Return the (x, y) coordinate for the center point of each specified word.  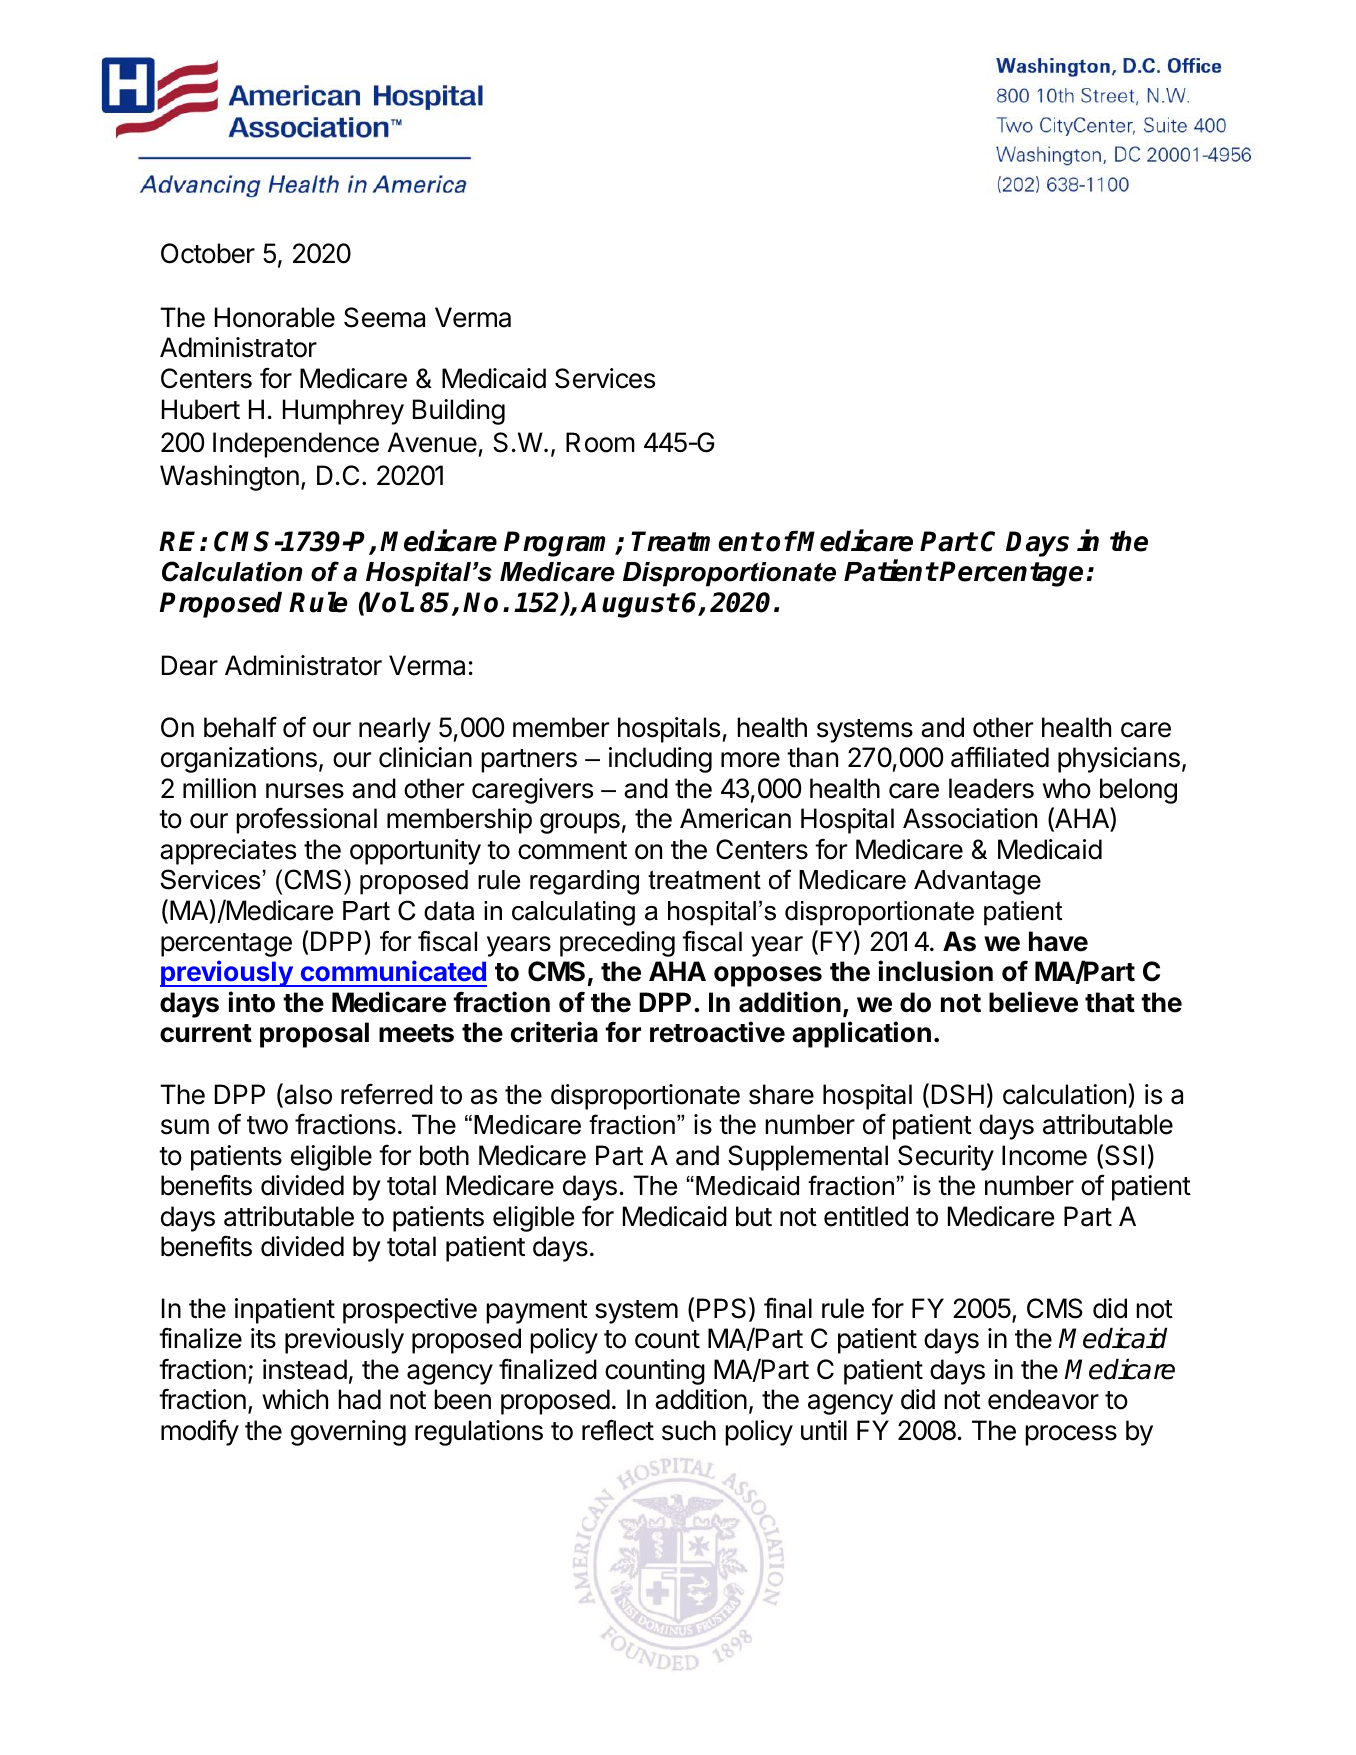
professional (306, 820)
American (735, 818)
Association (970, 818)
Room (600, 442)
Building (459, 412)
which (295, 1399)
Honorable (275, 317)
